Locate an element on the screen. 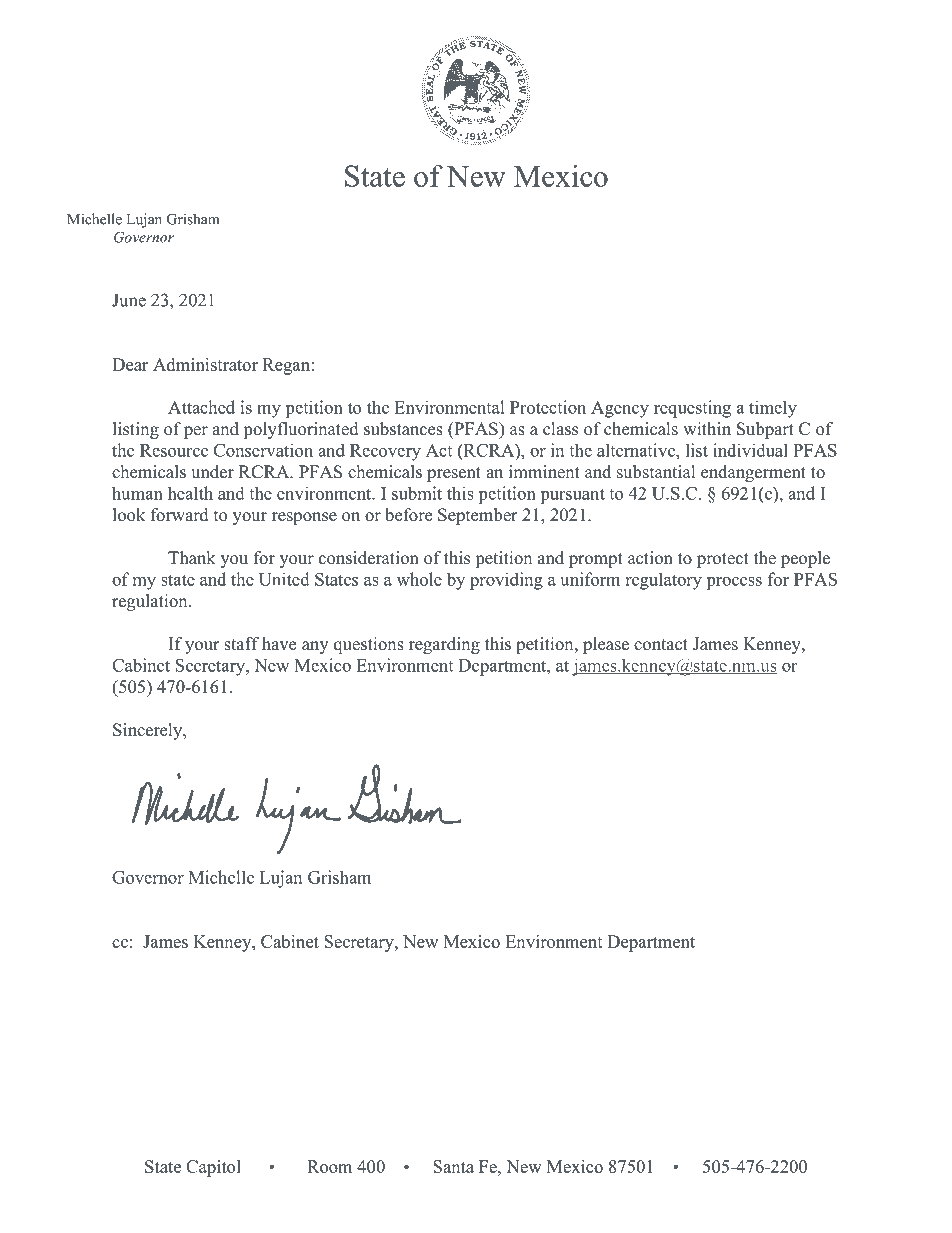  forward is located at coordinates (180, 515).
